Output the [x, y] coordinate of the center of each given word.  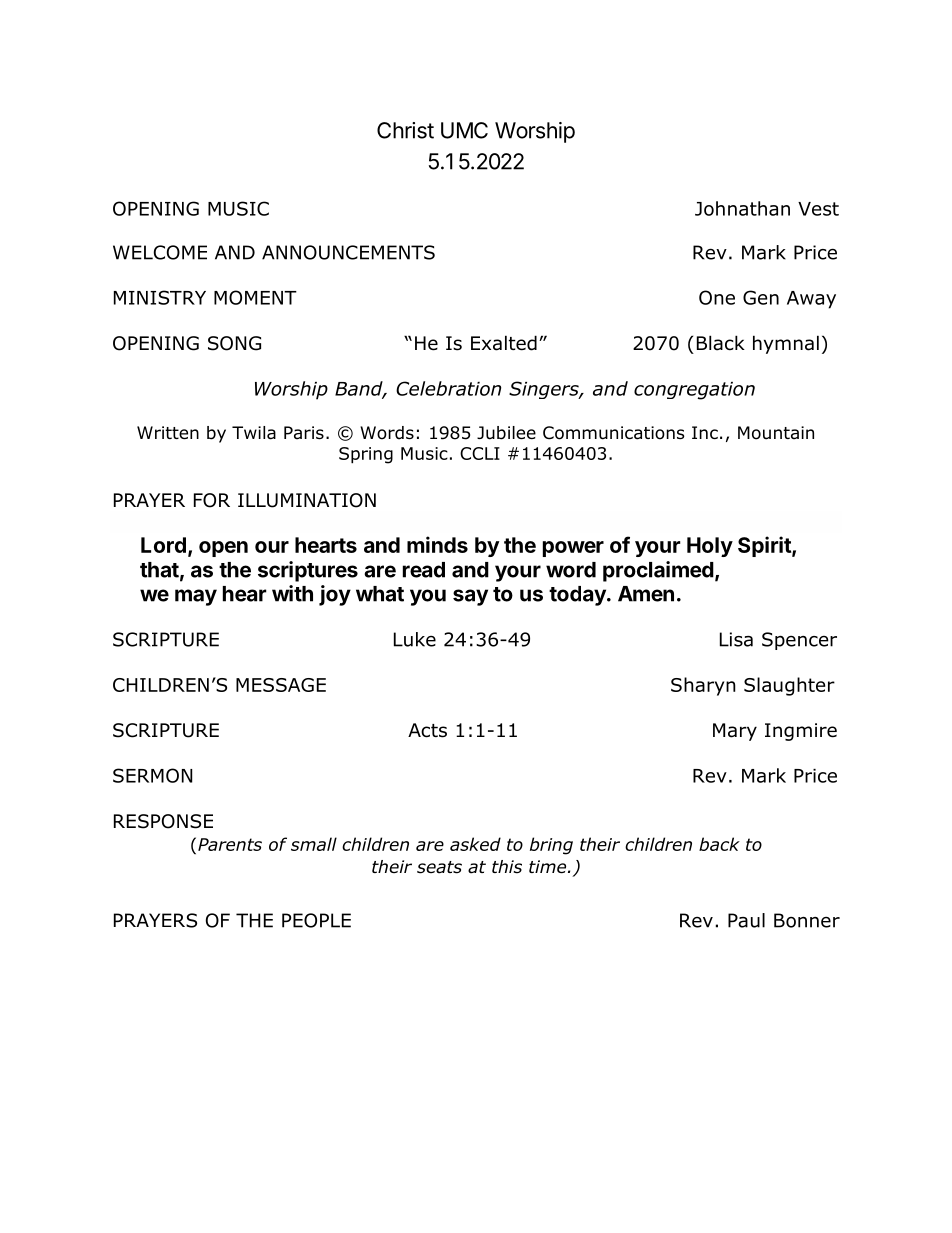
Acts [427, 730]
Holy [710, 547]
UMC [464, 130]
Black [721, 343]
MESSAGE [281, 685]
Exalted [504, 343]
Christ [405, 130]
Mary [735, 732]
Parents [230, 844]
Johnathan [742, 208]
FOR [212, 500]
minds [437, 544]
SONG [234, 343]
